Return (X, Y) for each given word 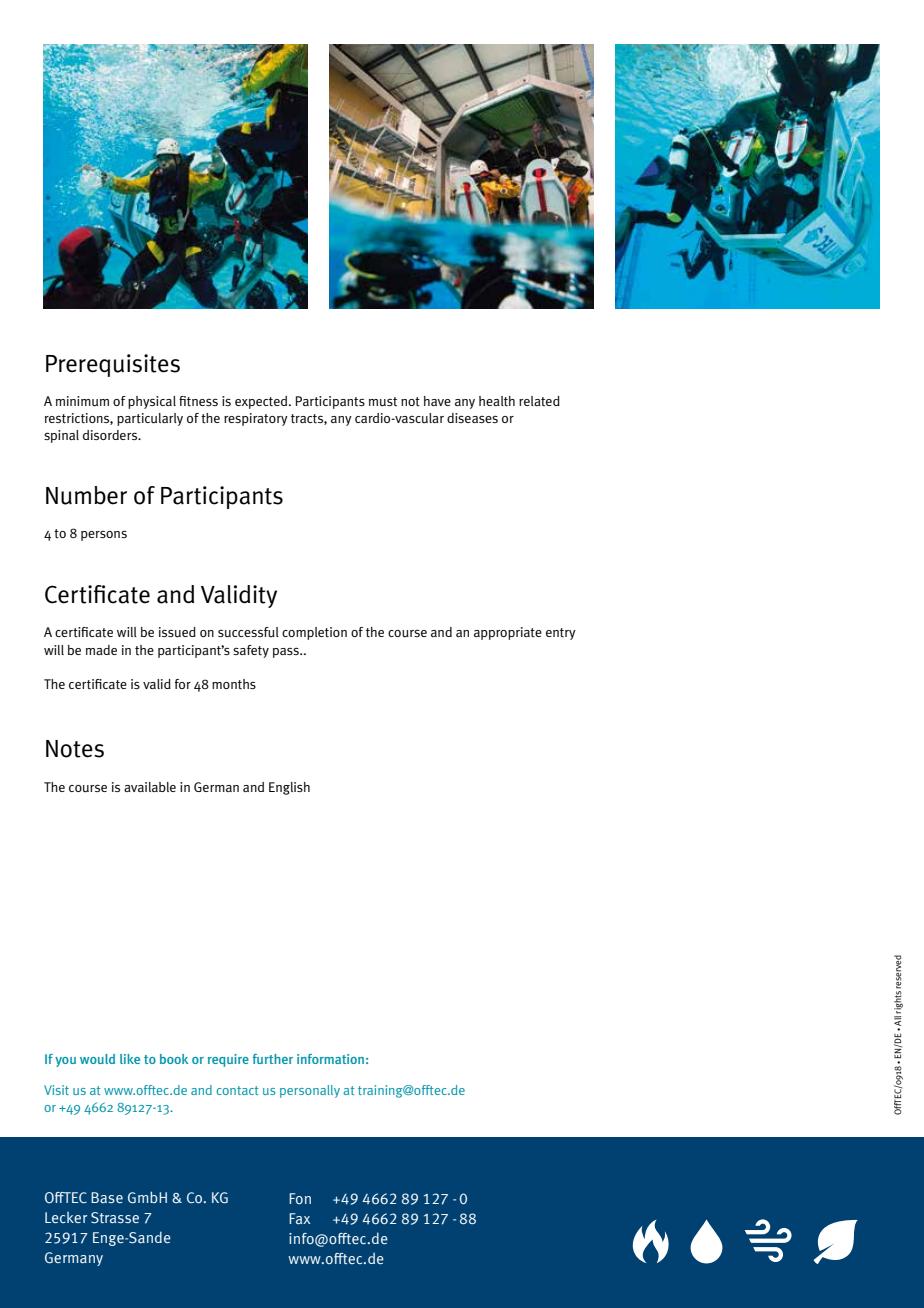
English (289, 788)
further (273, 1059)
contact (237, 1090)
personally (310, 1091)
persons (104, 535)
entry (561, 634)
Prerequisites (113, 365)
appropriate (508, 633)
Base (107, 1197)
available (150, 787)
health (497, 401)
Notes (75, 749)
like (130, 1059)
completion (314, 633)
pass (287, 652)
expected (262, 402)
